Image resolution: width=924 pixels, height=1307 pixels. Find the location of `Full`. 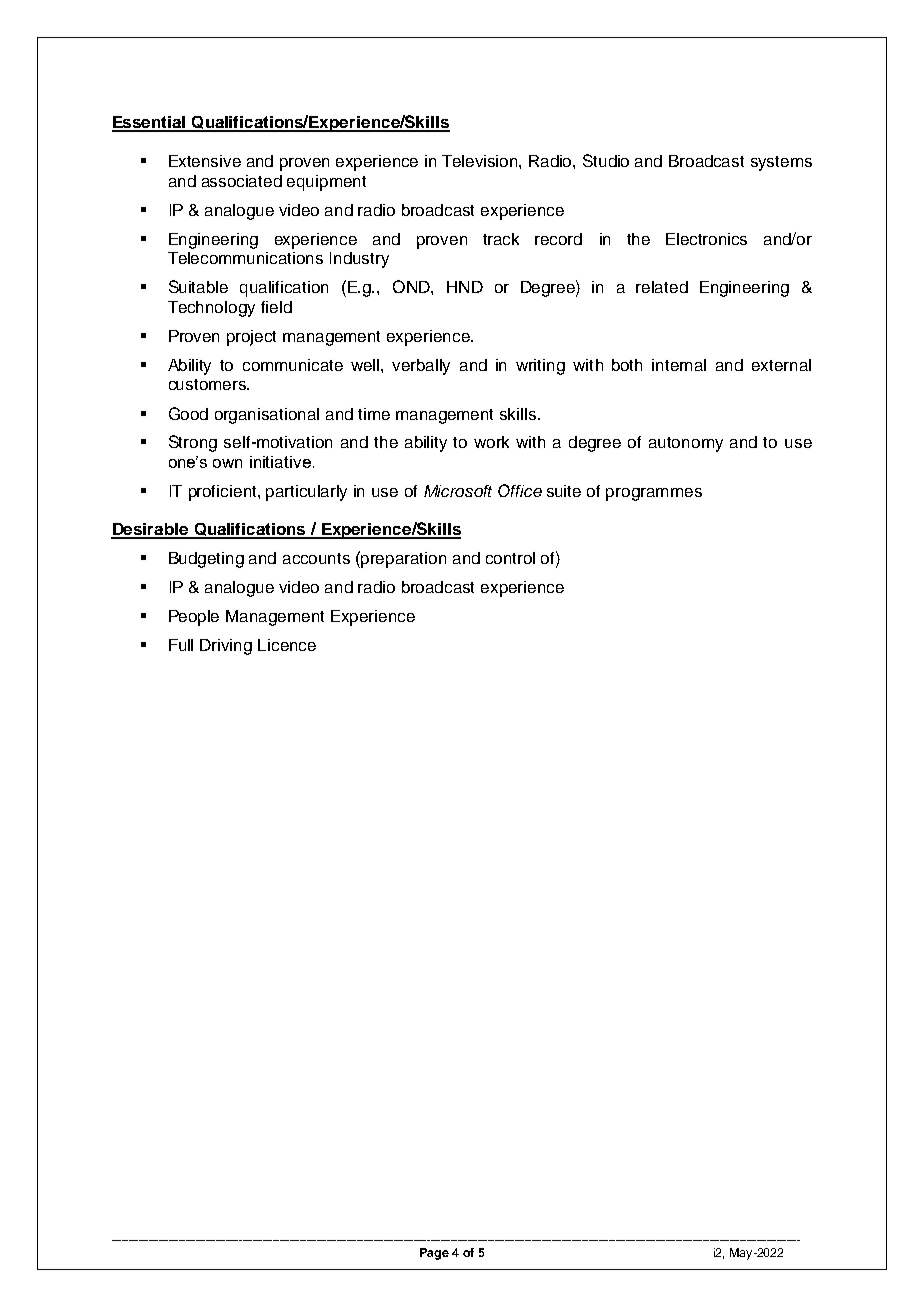

Full is located at coordinates (181, 645).
